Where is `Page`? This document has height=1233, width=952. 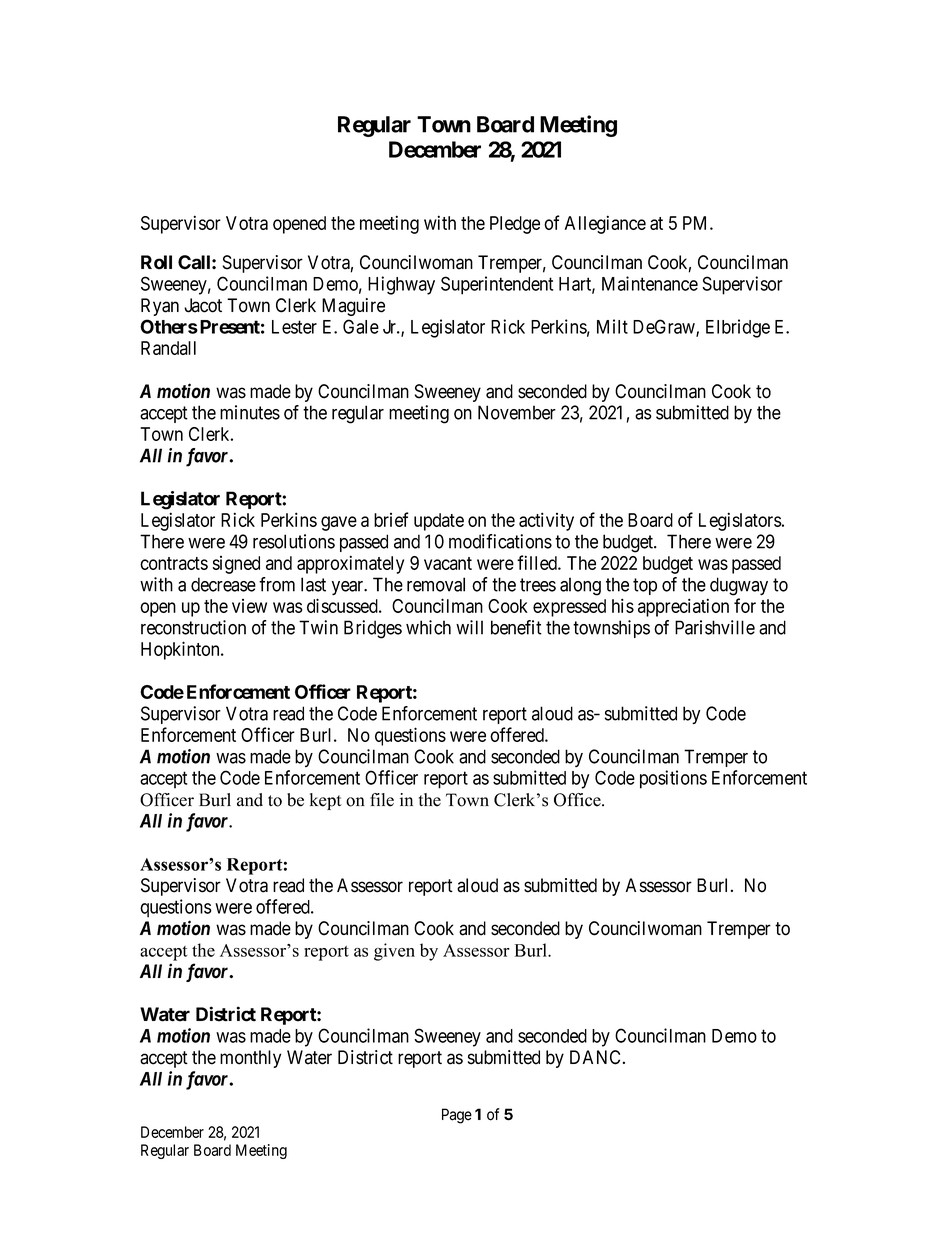
Page is located at coordinates (457, 1116).
